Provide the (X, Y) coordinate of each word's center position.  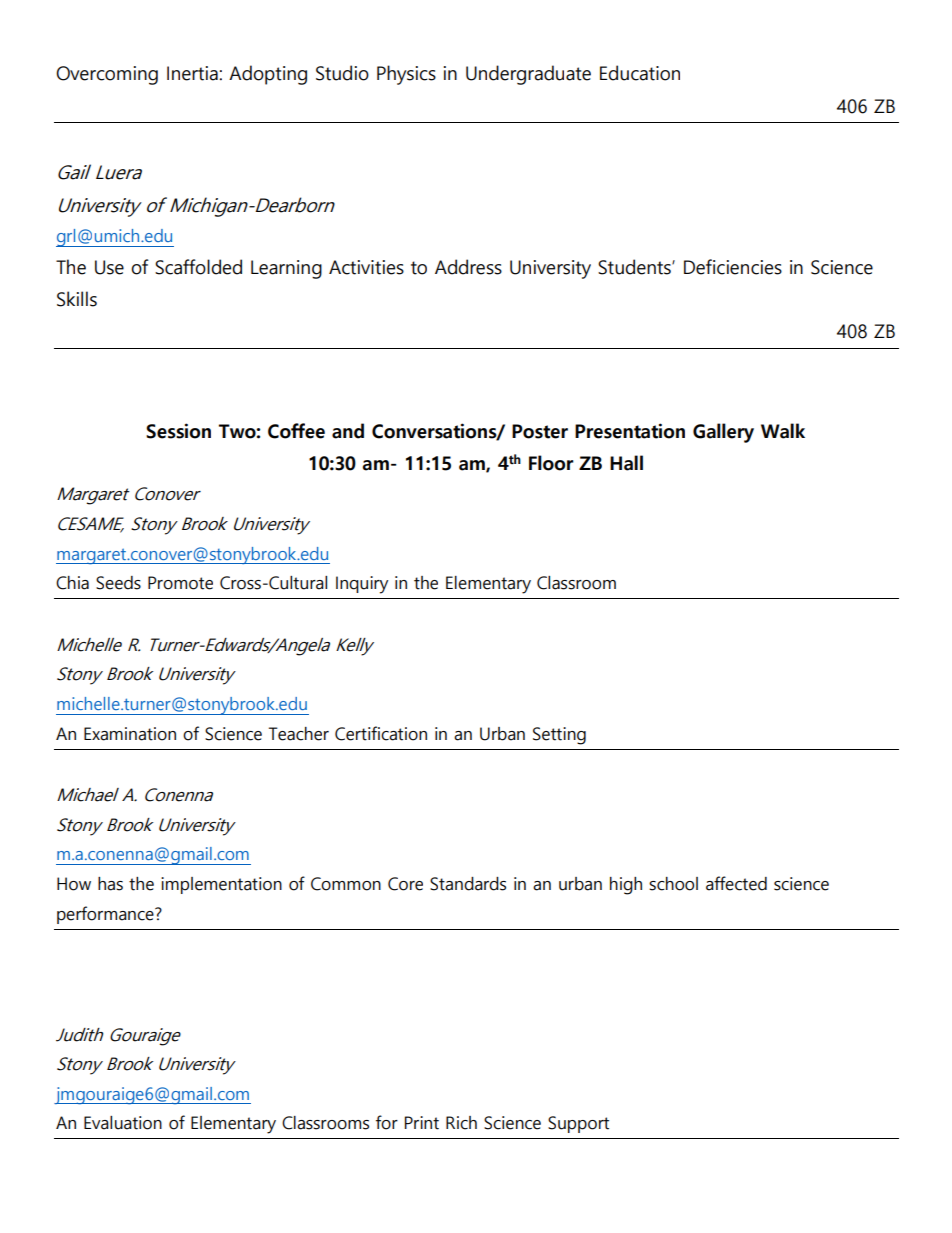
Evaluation (123, 1123)
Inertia (193, 73)
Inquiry (362, 585)
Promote (180, 583)
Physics (406, 75)
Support (578, 1124)
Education (640, 73)
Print (422, 1123)
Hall (626, 463)
